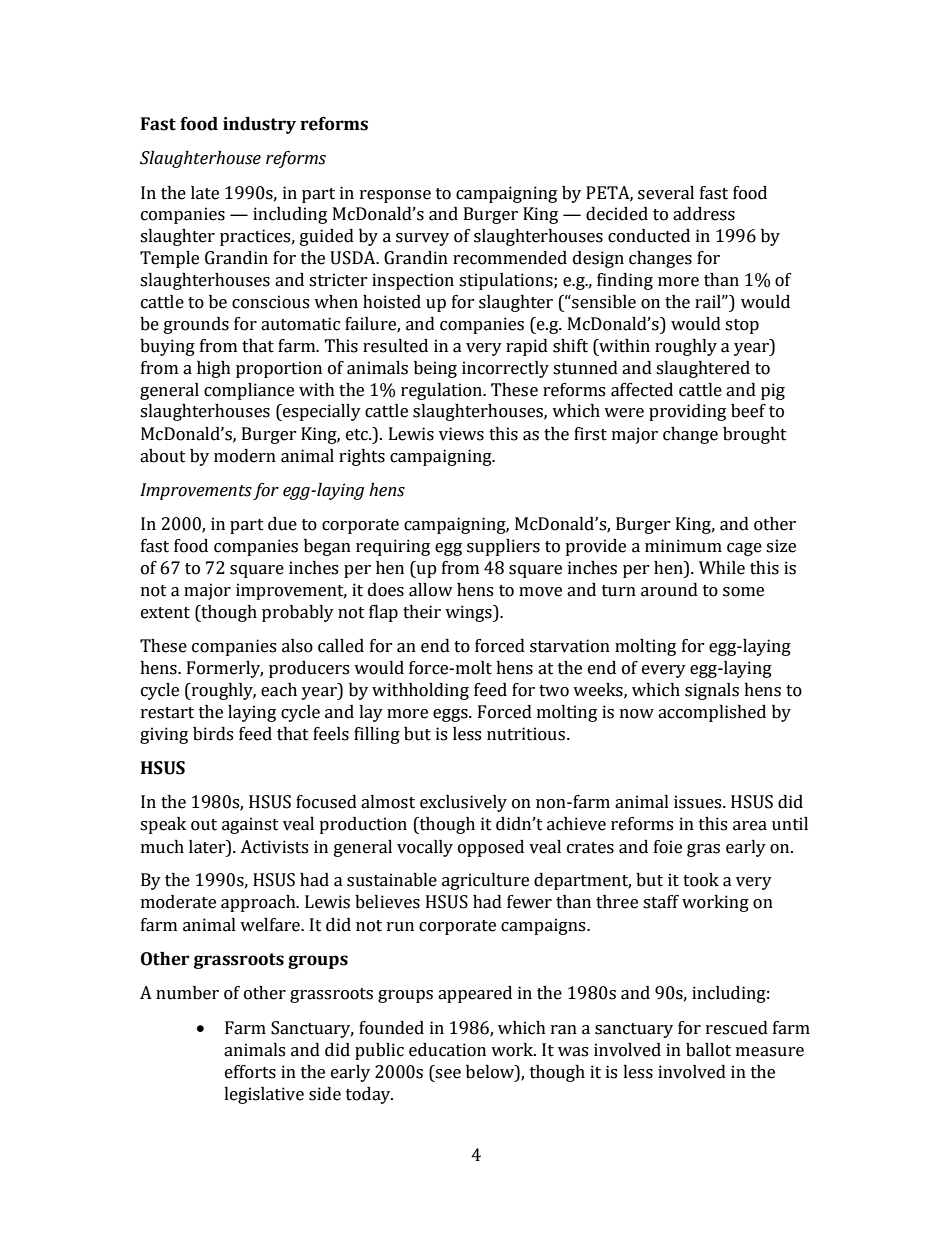 The width and height of the screenshot is (952, 1233). What do you see at coordinates (298, 613) in the screenshot?
I see `probably` at bounding box center [298, 613].
